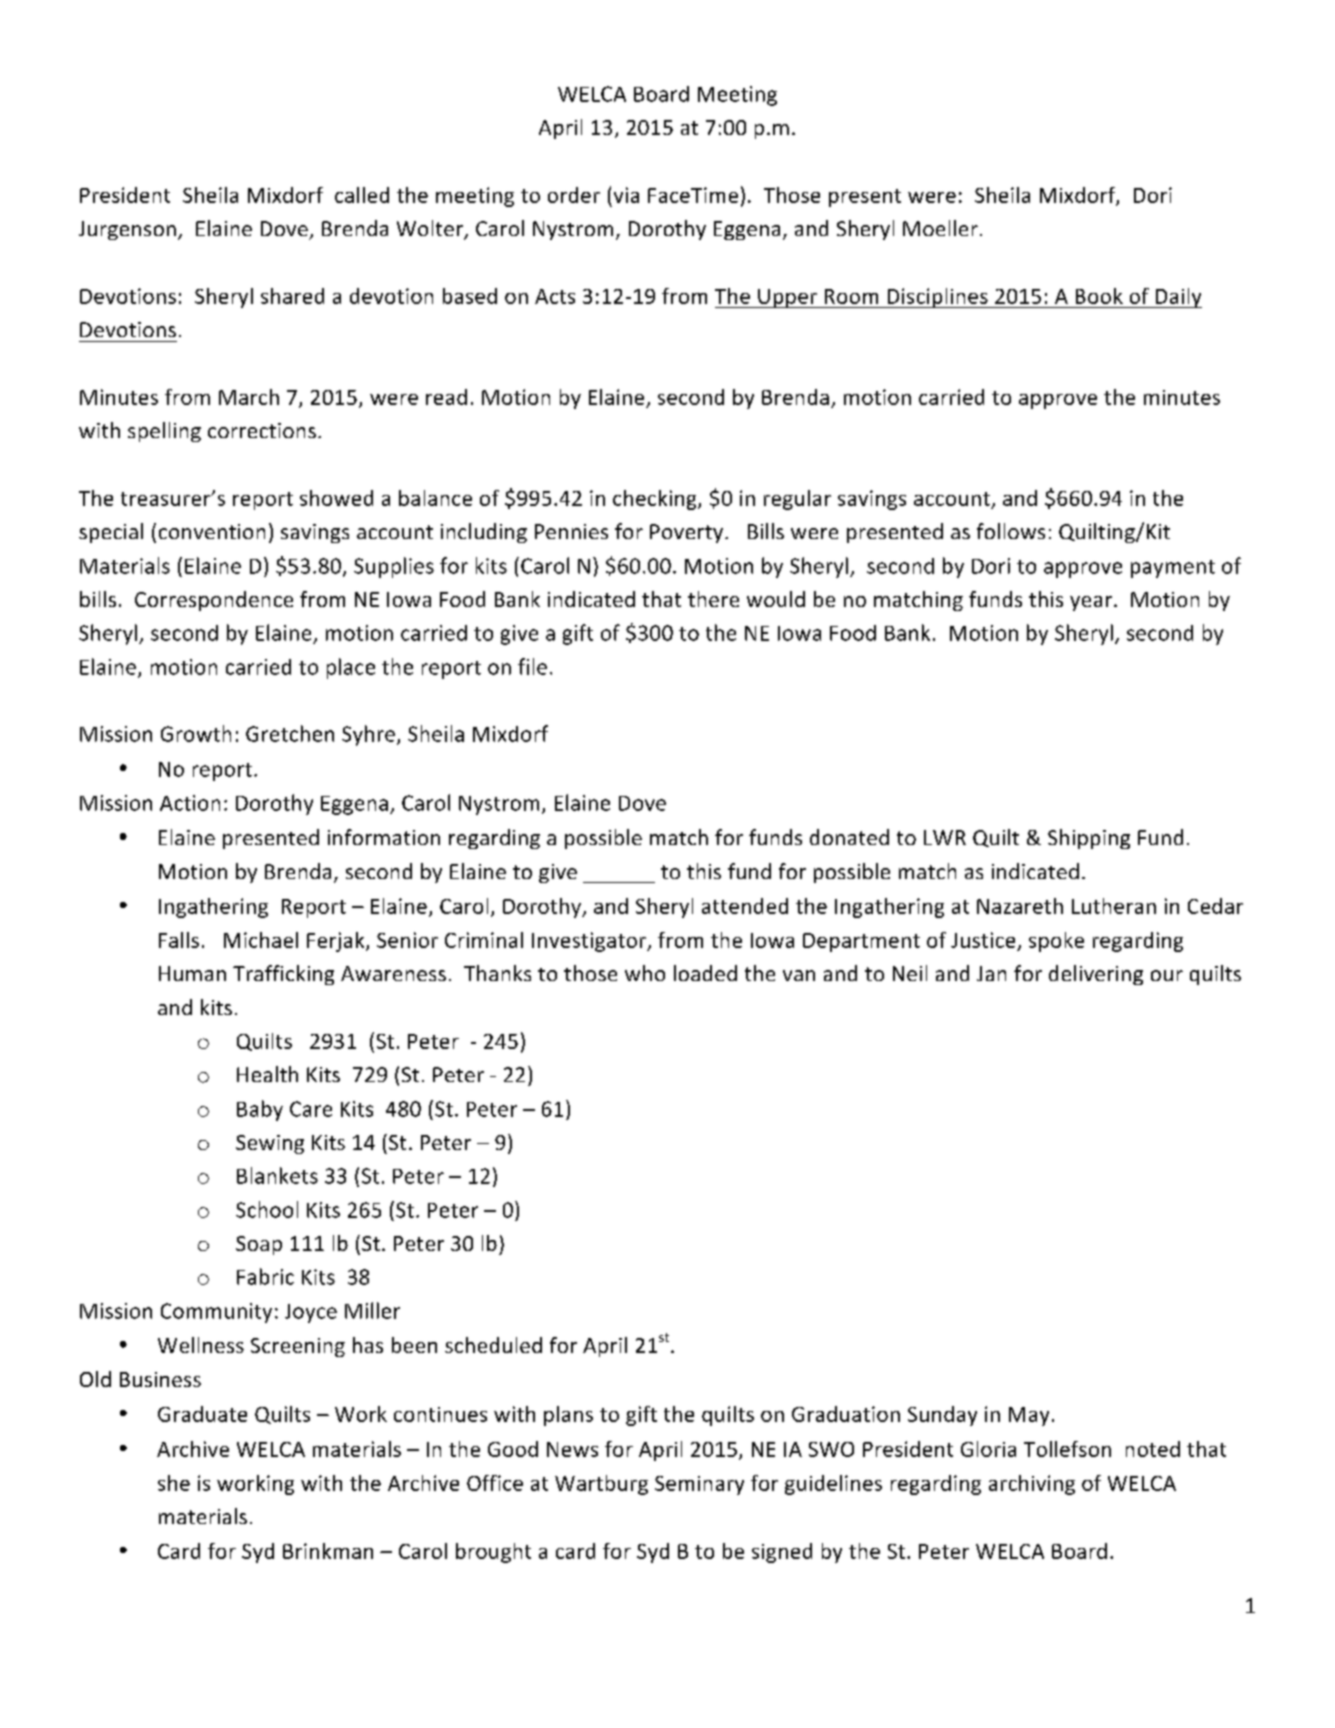 This screenshot has width=1335, height=1728. Describe the element at coordinates (196, 733) in the screenshot. I see `Growth` at that location.
